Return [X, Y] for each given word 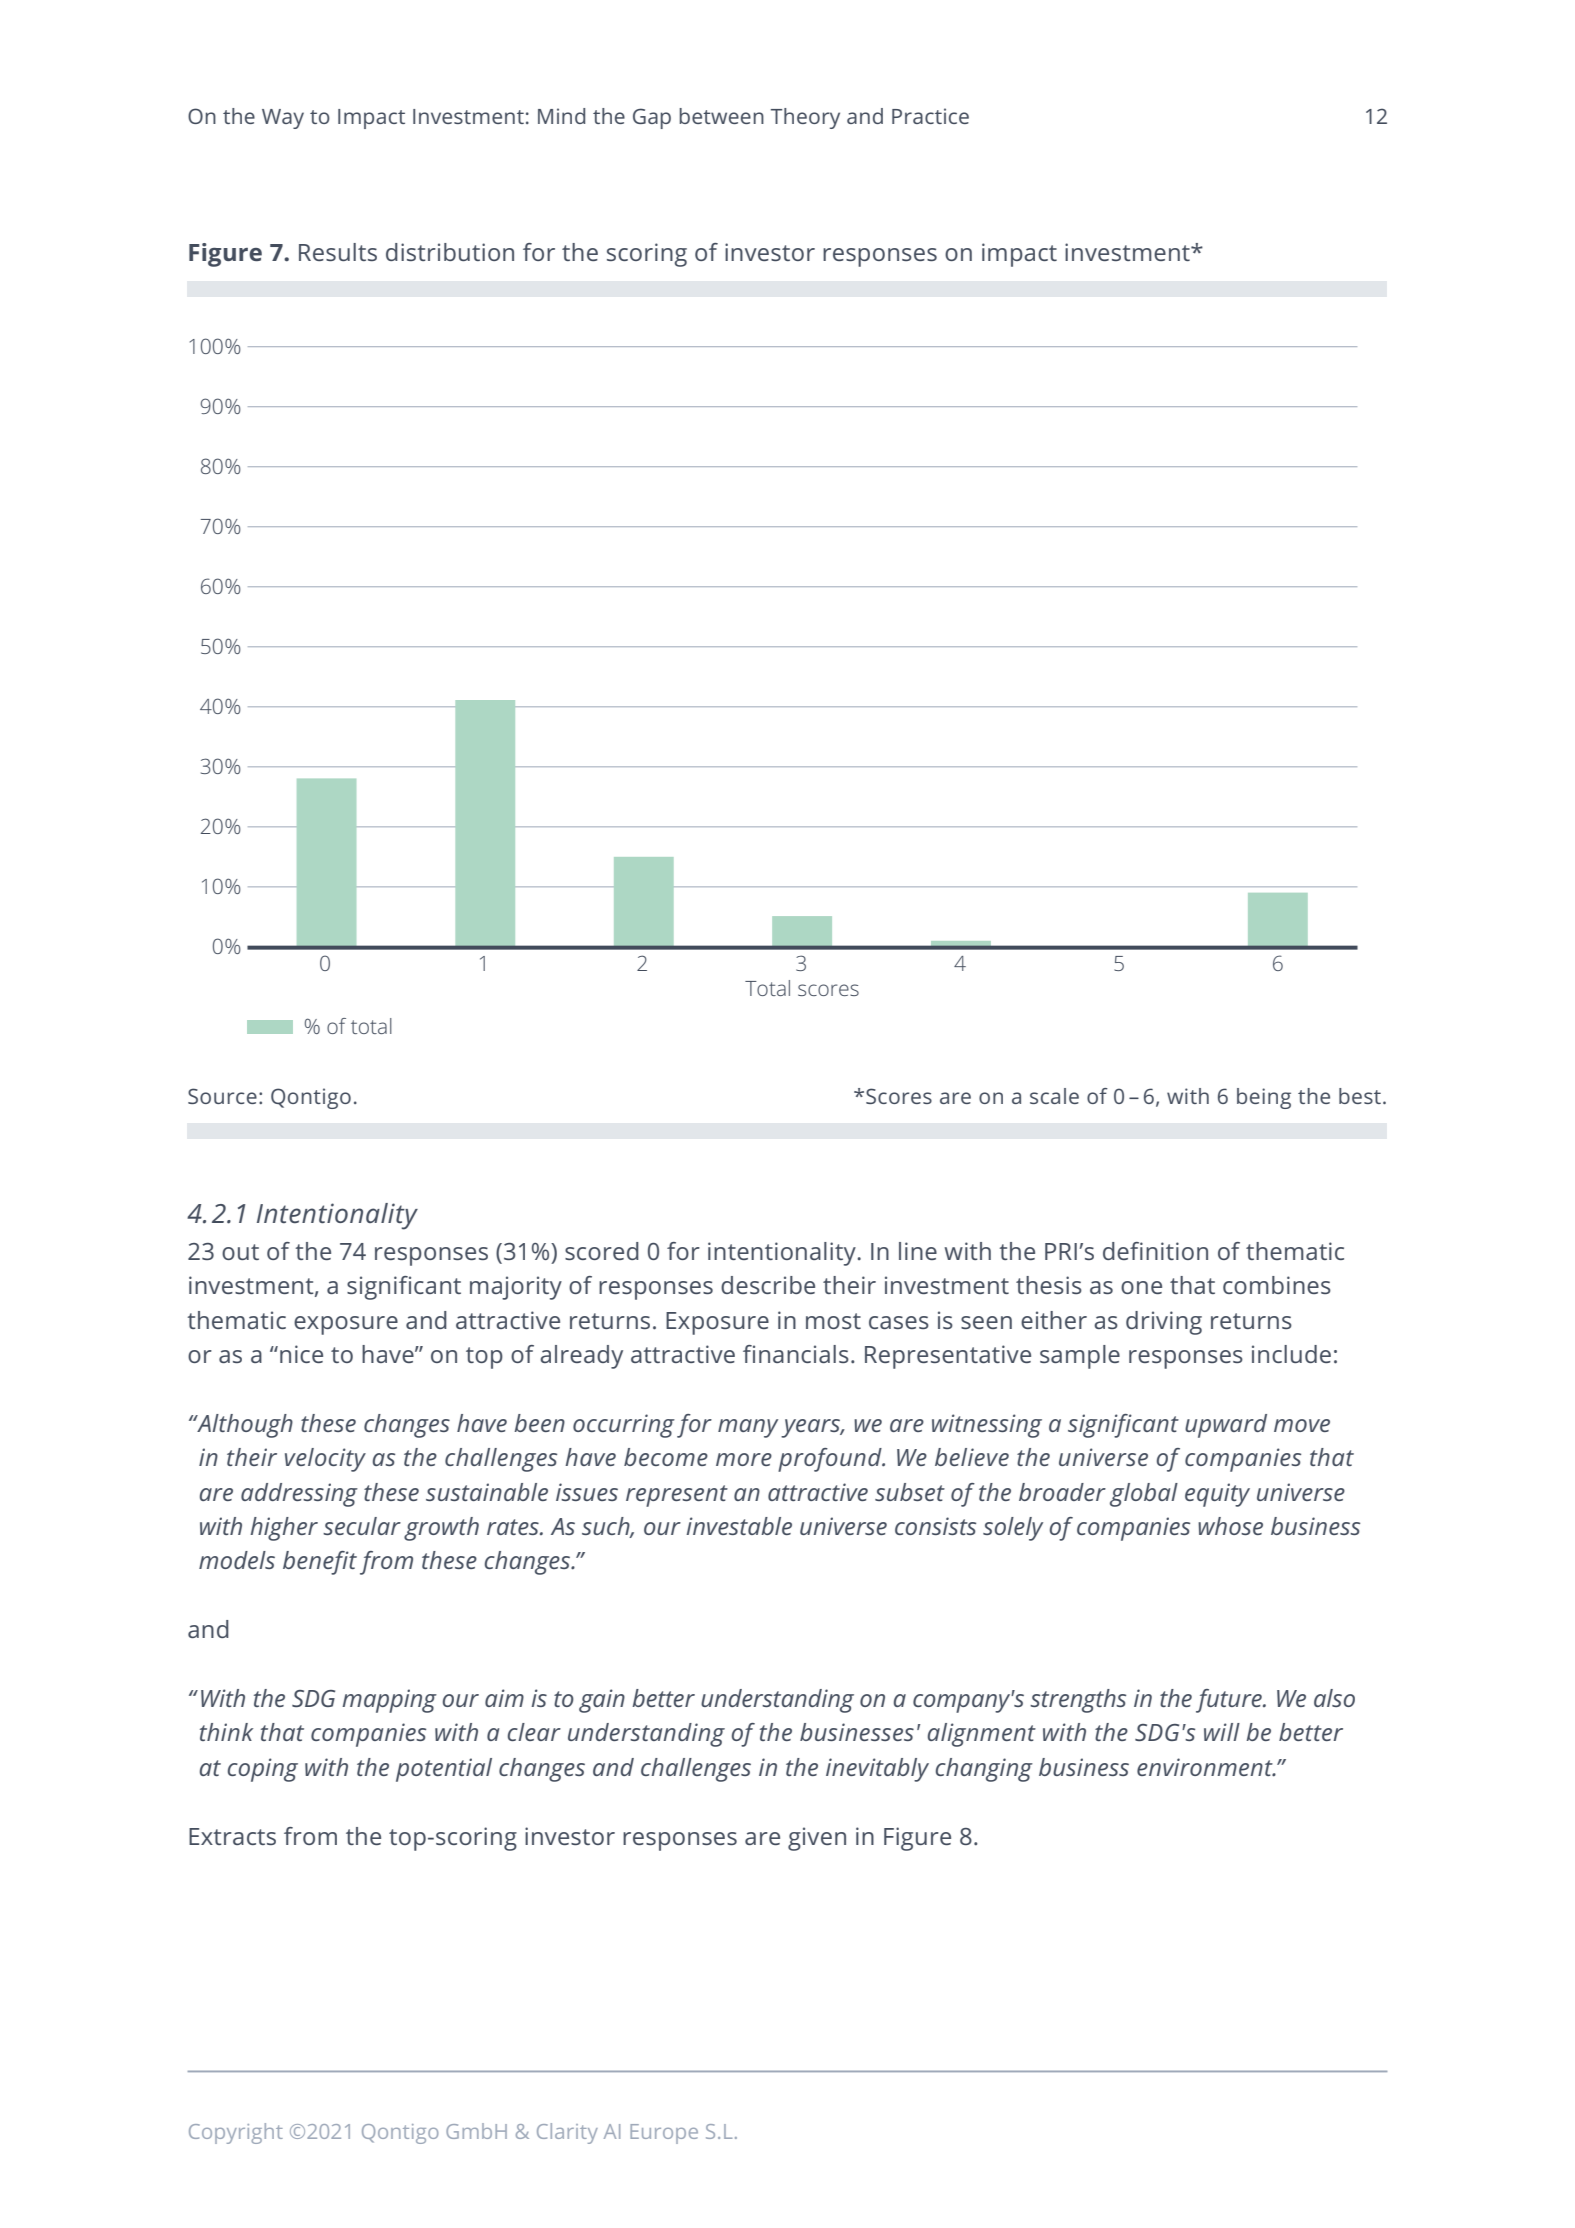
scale [1054, 1096]
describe [768, 1285]
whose [1230, 1526]
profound [831, 1460]
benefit [320, 1563]
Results [338, 252]
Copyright [236, 2133]
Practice [930, 116]
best [1360, 1096]
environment [1206, 1767]
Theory [805, 118]
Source [222, 1096]
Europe [664, 2134]
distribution [450, 252]
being [1264, 1098]
